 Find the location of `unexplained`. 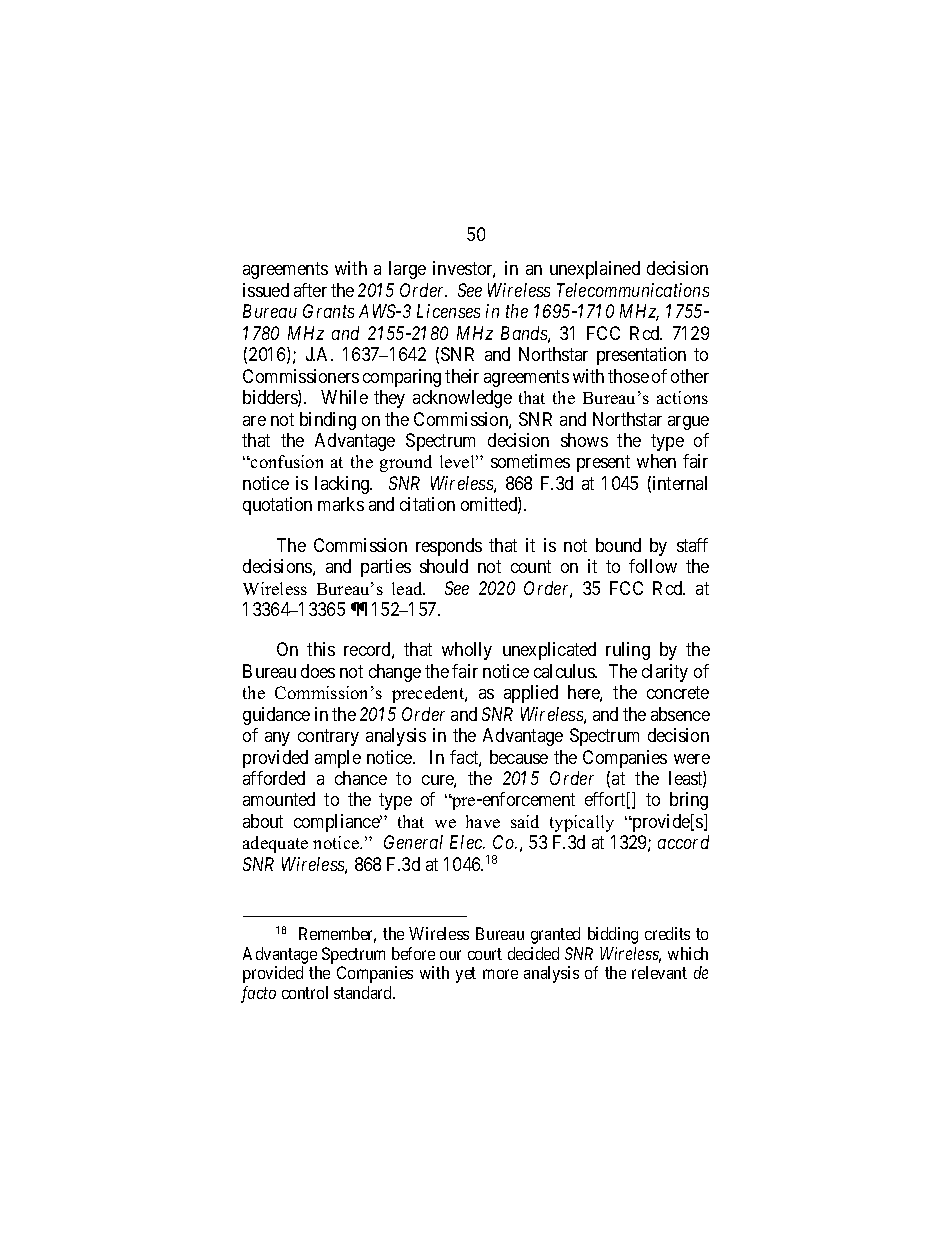

unexplained is located at coordinates (595, 270).
